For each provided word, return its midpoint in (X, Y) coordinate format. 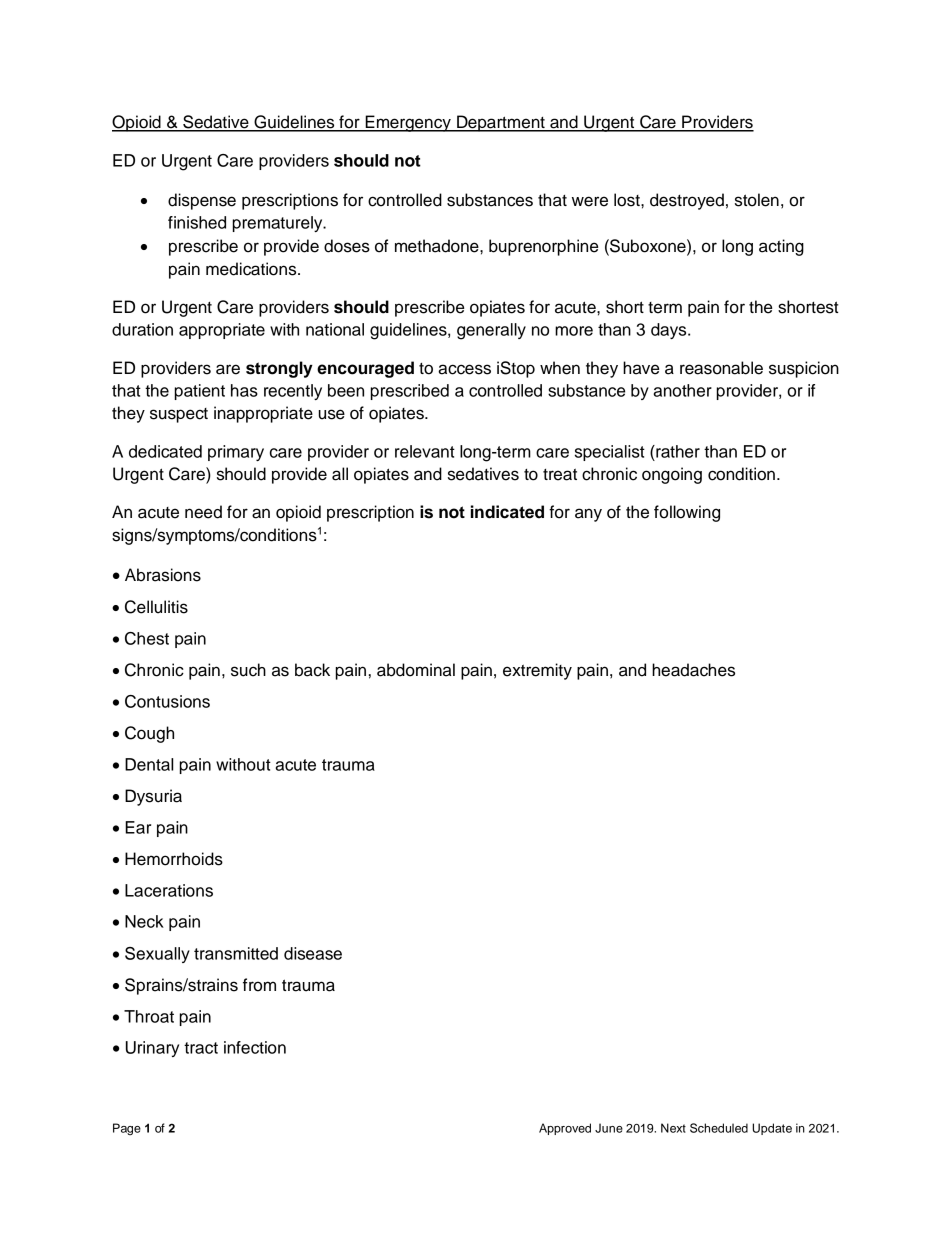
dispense (202, 201)
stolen (757, 200)
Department (501, 123)
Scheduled (719, 1128)
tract (201, 1048)
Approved (565, 1129)
